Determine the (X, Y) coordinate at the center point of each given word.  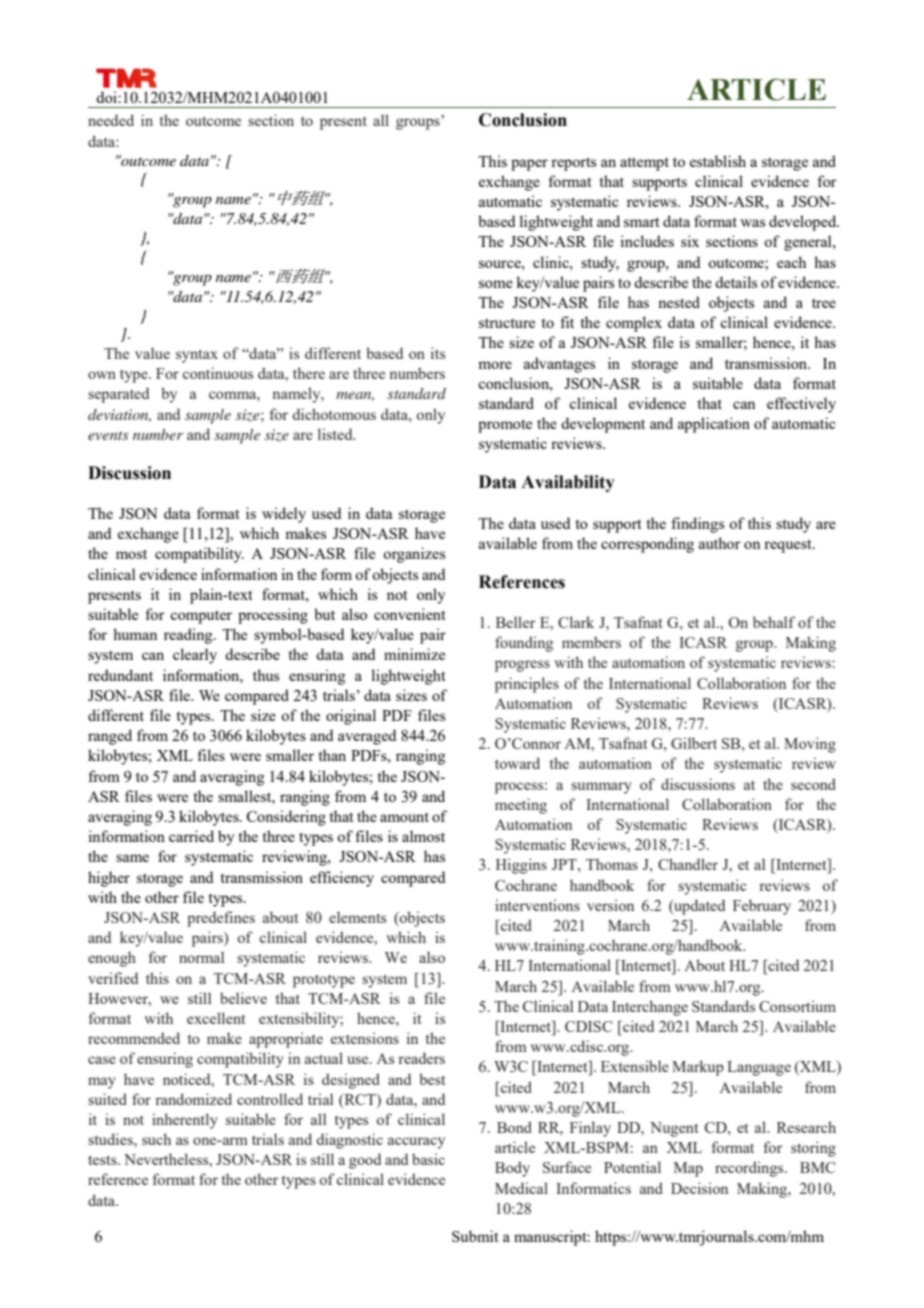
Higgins (521, 866)
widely (284, 515)
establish (718, 161)
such (156, 1139)
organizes (414, 555)
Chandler (688, 864)
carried (191, 836)
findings (698, 525)
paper (529, 165)
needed (111, 120)
